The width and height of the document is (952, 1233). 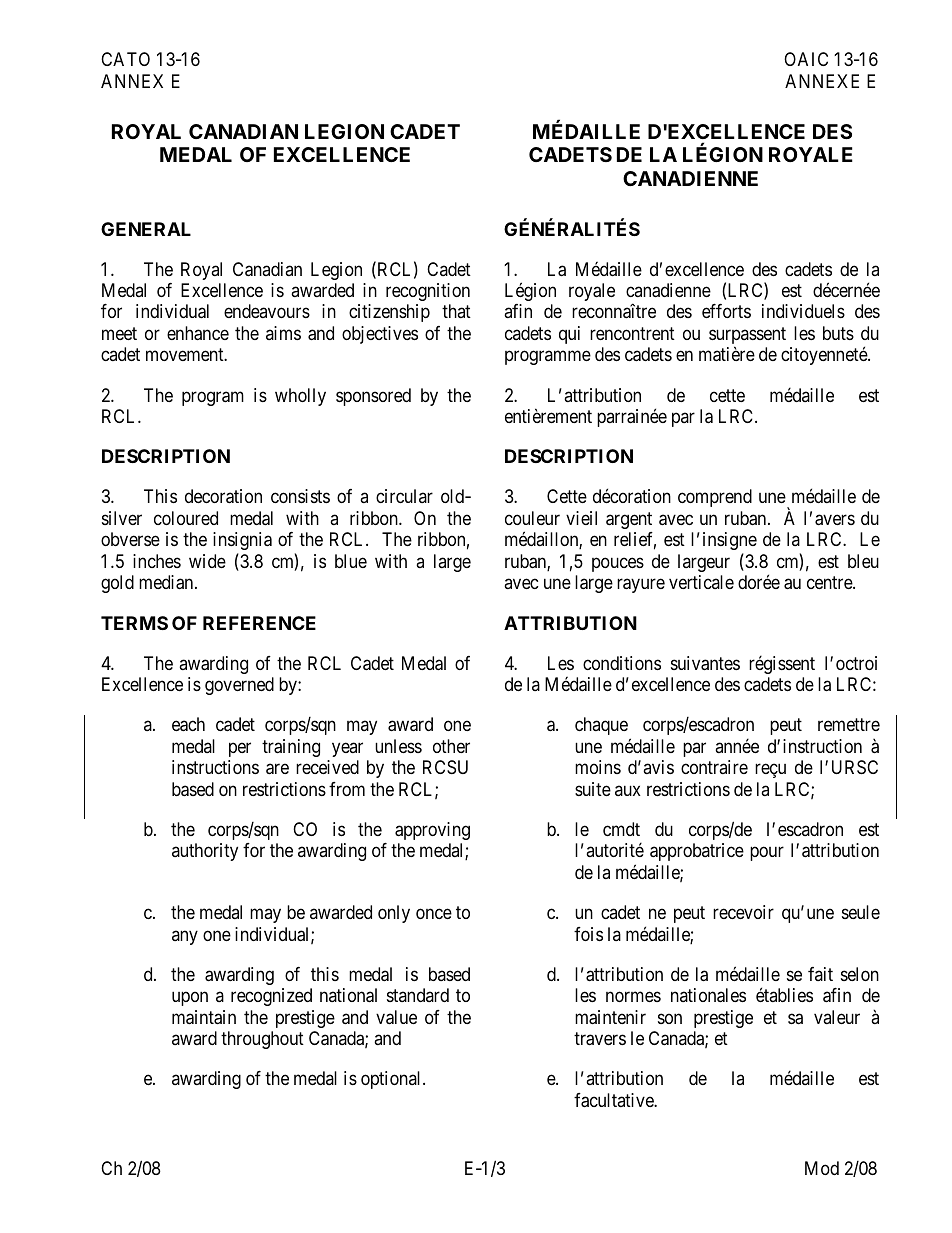 What do you see at coordinates (428, 292) in the document?
I see `recognition` at bounding box center [428, 292].
